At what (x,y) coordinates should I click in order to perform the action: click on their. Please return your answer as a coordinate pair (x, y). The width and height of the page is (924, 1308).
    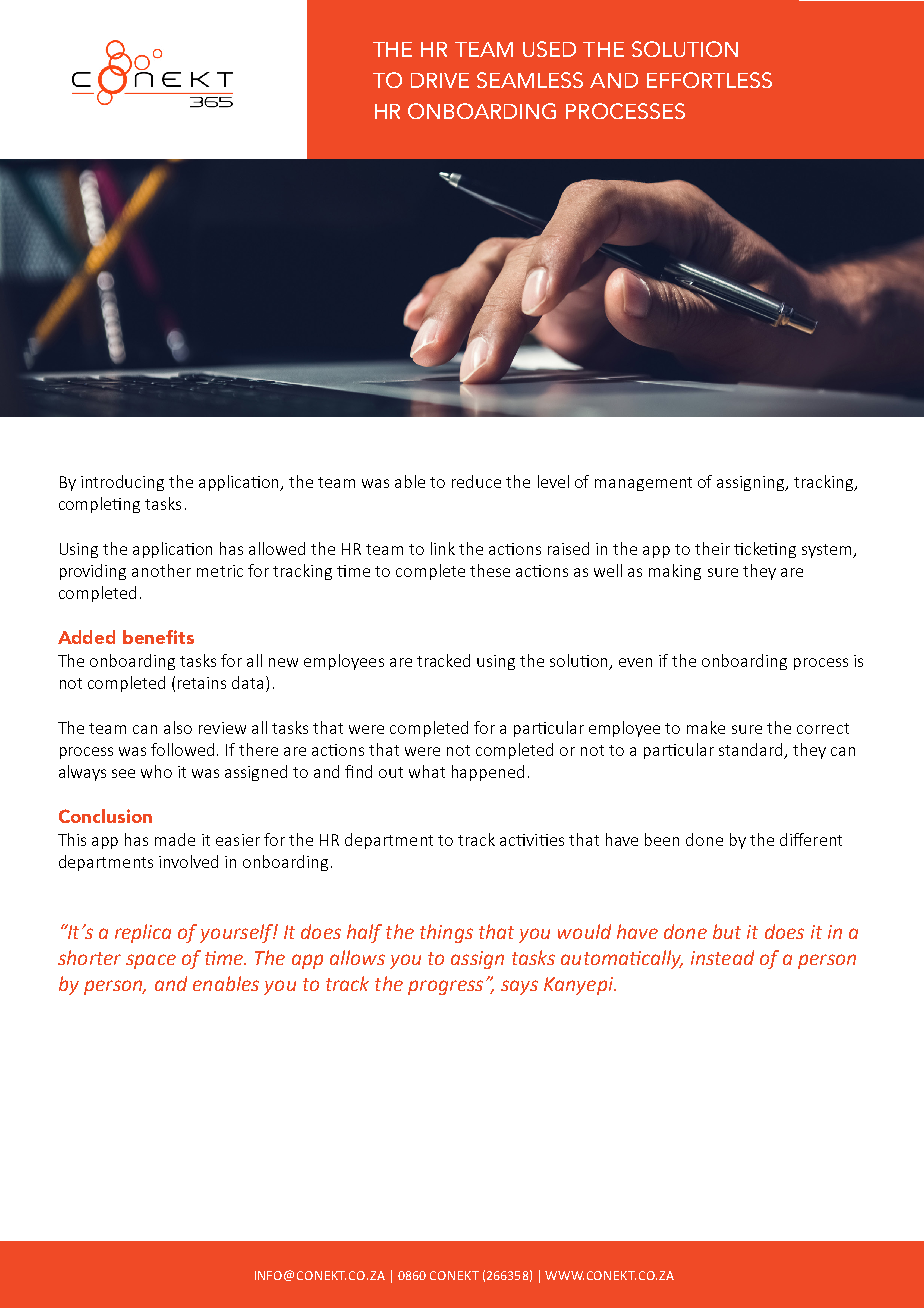
    Looking at the image, I should click on (712, 548).
